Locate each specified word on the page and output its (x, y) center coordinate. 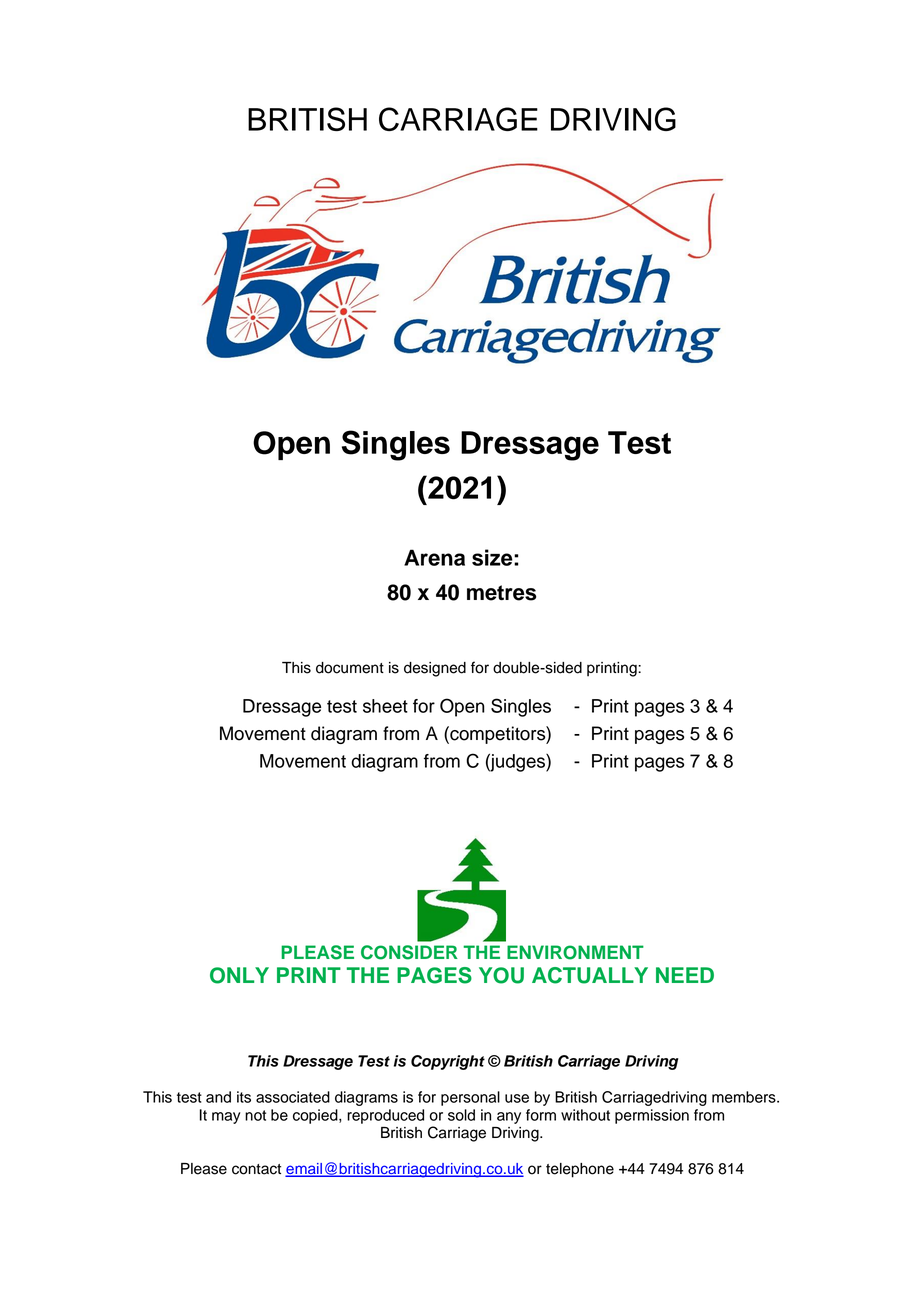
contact (256, 1169)
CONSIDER (409, 952)
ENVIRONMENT (575, 952)
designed (435, 669)
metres (502, 593)
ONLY (239, 975)
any (509, 1118)
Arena (434, 557)
